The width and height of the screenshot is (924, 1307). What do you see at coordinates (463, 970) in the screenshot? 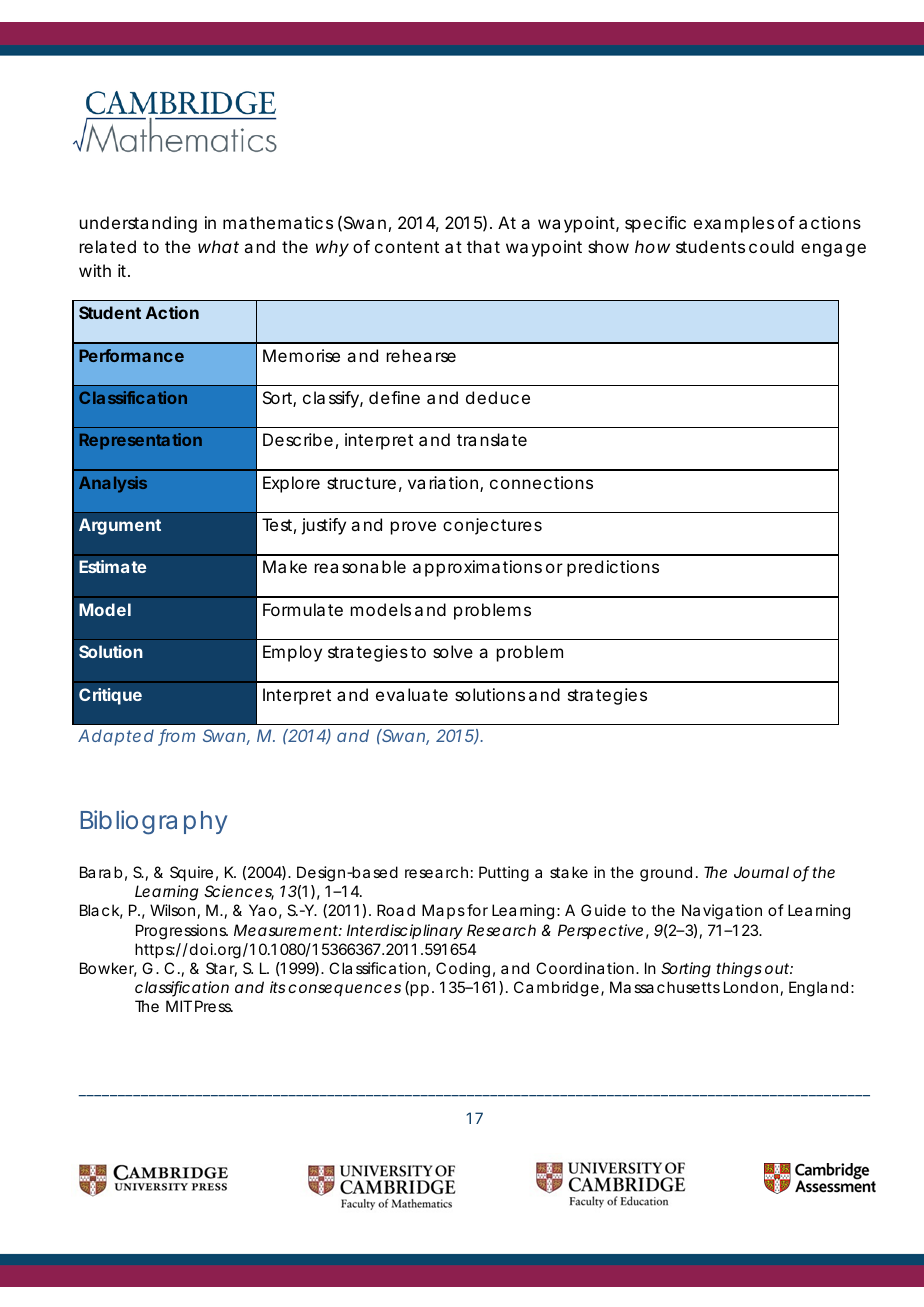
I see `Coding` at bounding box center [463, 970].
